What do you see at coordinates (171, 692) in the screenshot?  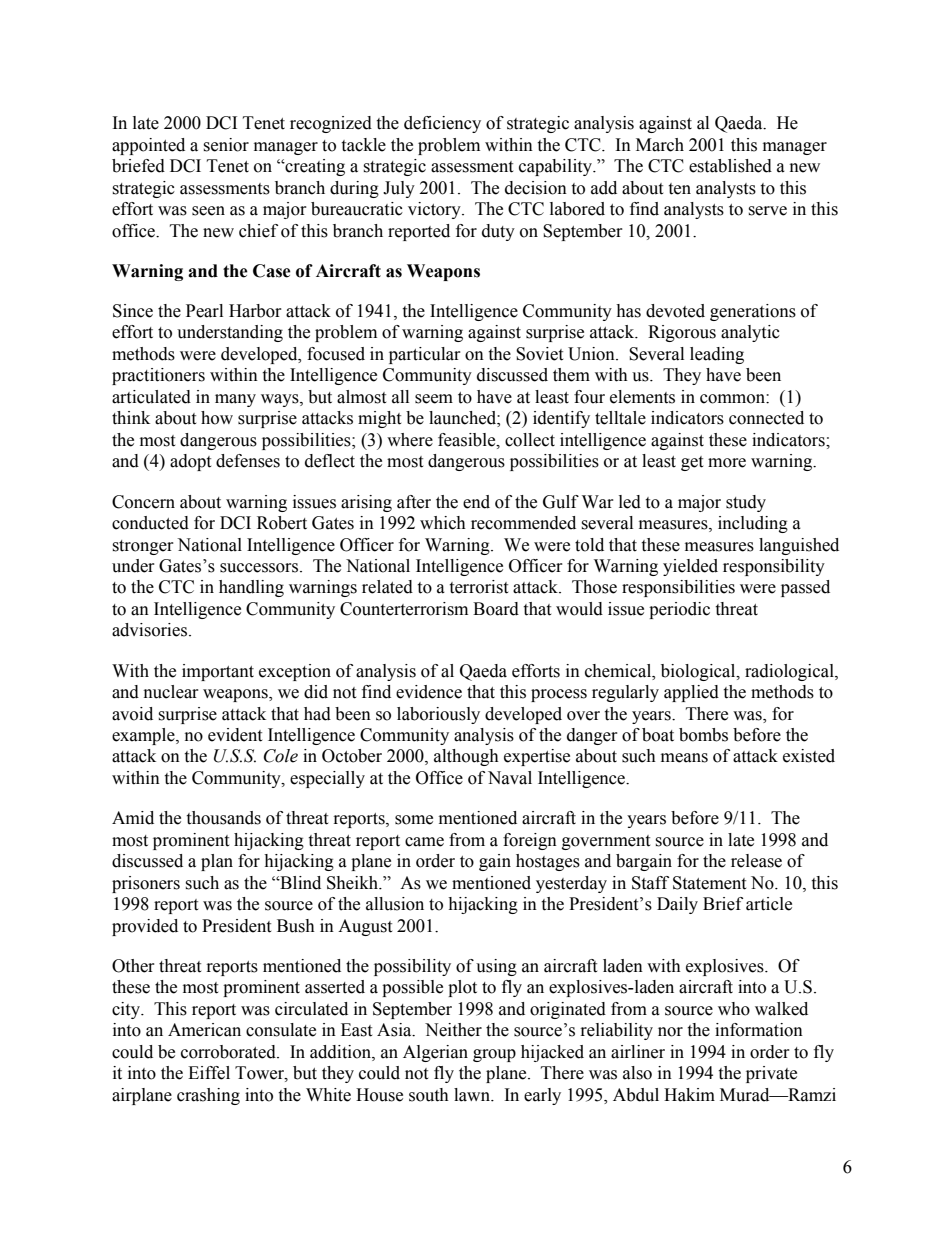 I see `nuclear` at bounding box center [171, 692].
